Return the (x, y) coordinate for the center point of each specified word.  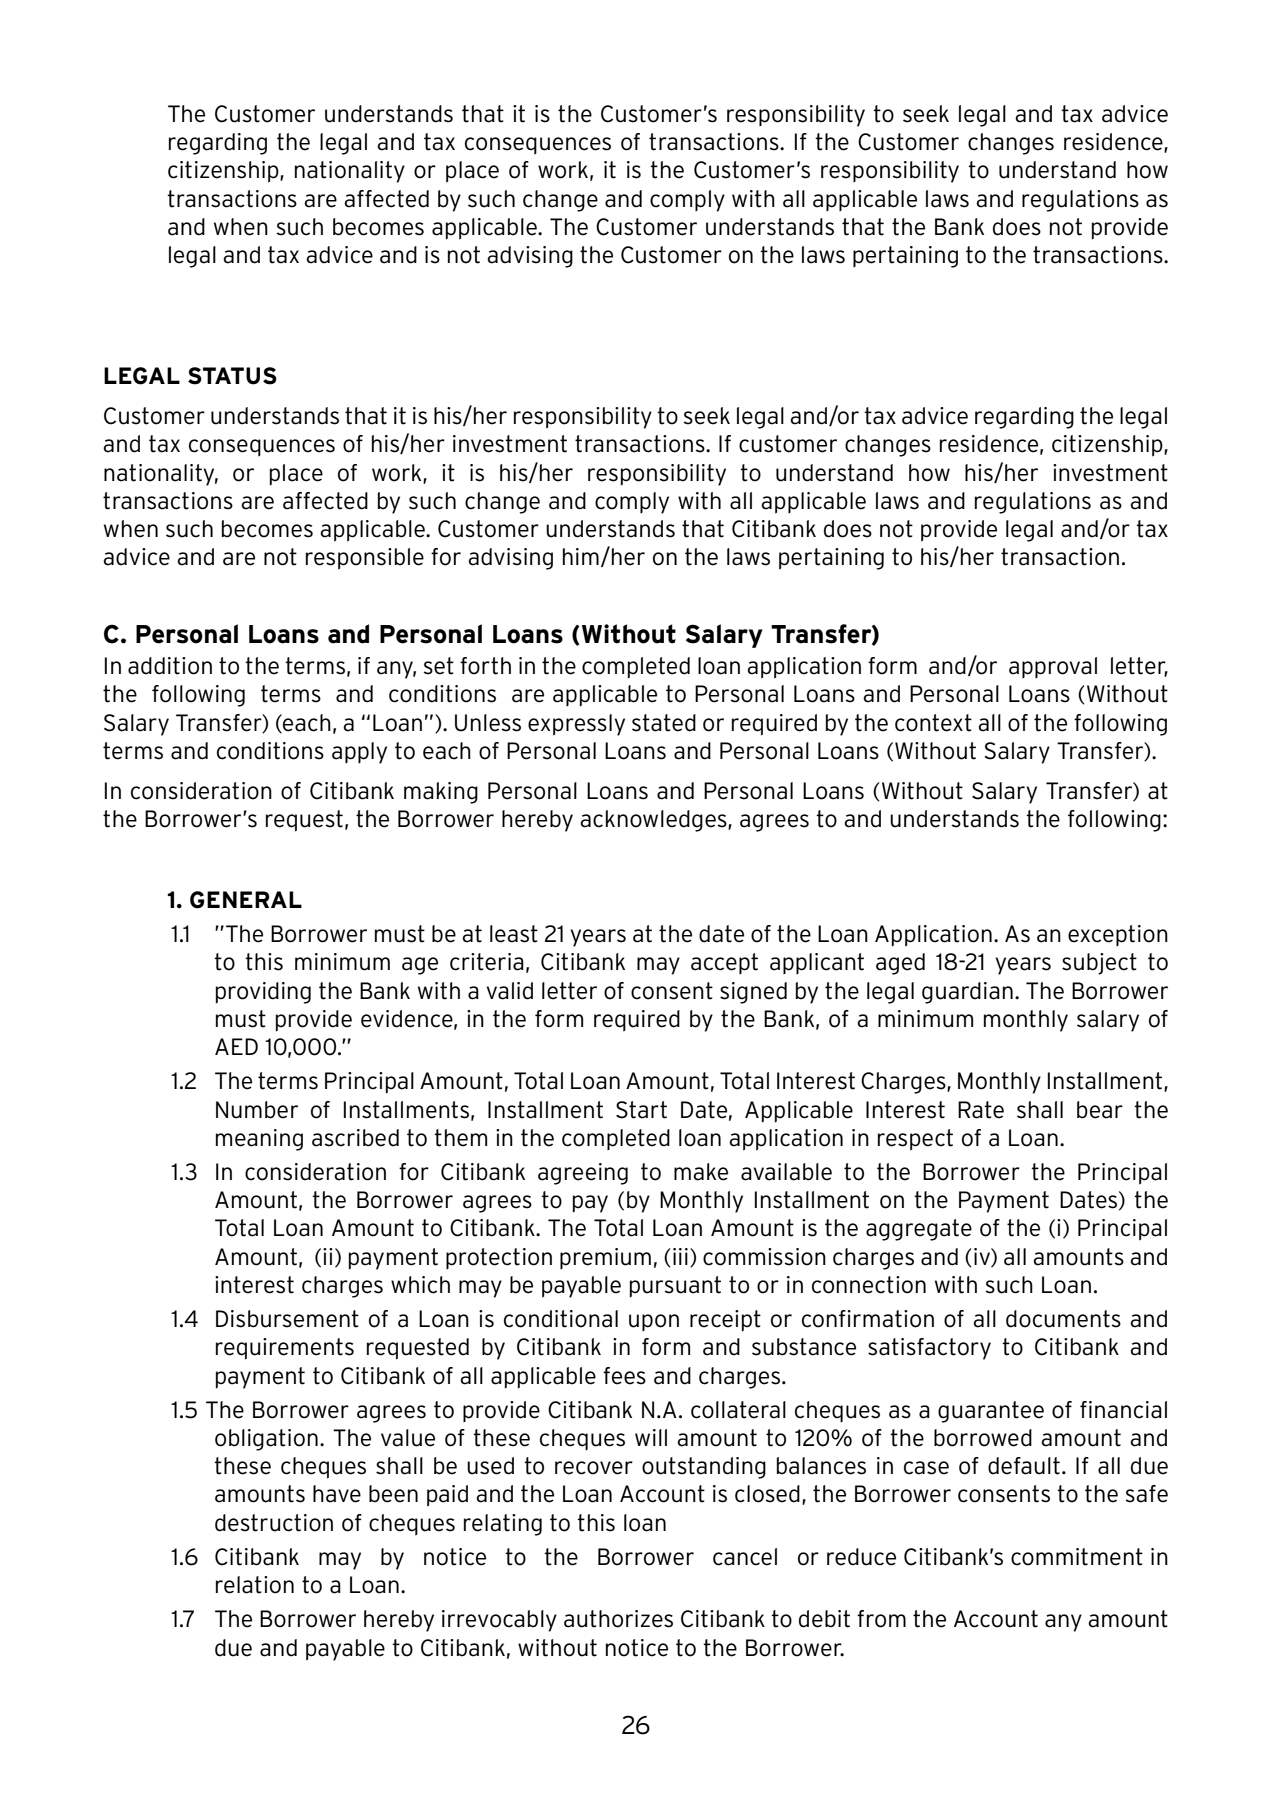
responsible (365, 559)
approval (1053, 667)
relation (255, 1585)
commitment (1077, 1557)
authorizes (618, 1619)
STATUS (232, 376)
